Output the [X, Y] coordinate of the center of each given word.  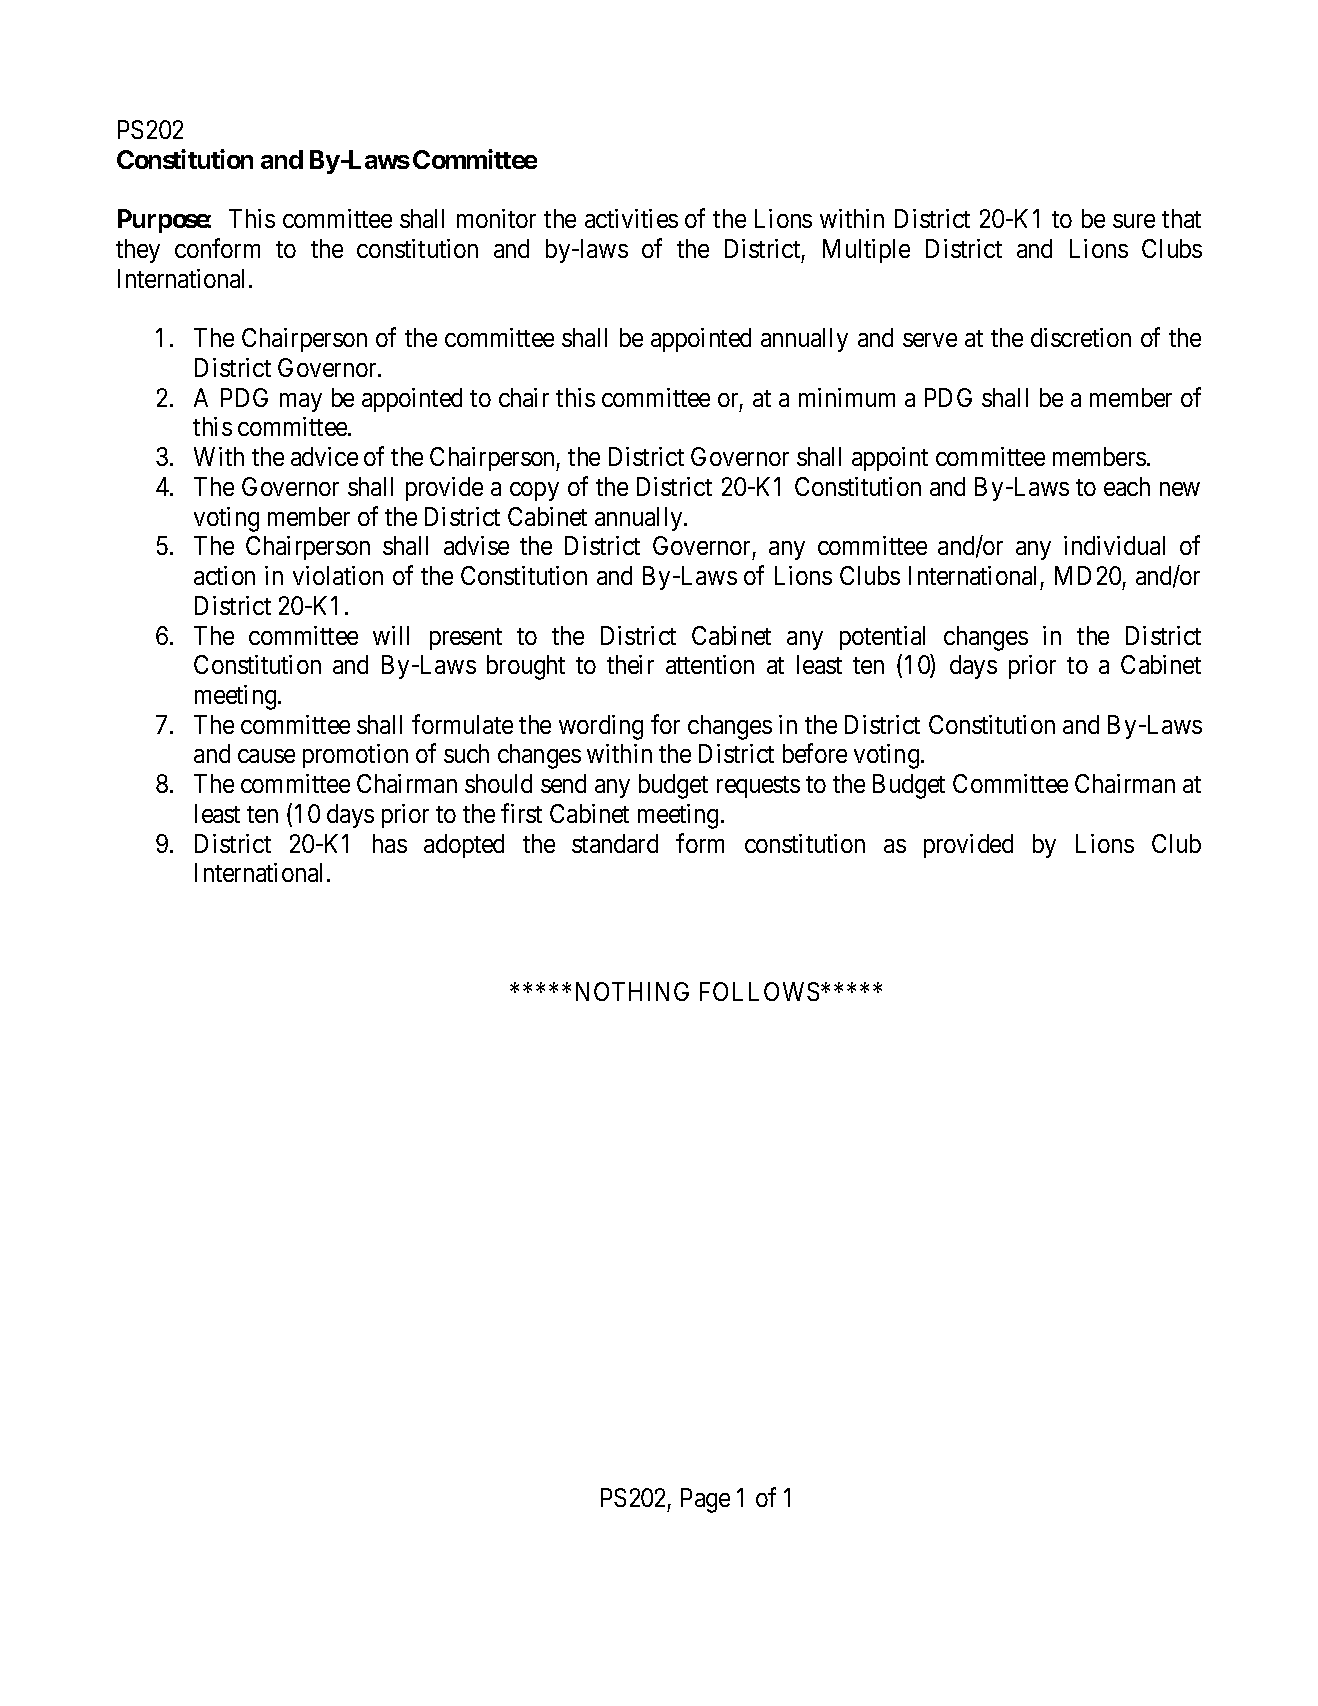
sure [1134, 221]
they [138, 251]
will [391, 635]
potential [882, 638]
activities [631, 218]
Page [705, 1500]
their [630, 664]
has [390, 843]
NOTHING [632, 991]
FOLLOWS [761, 991]
